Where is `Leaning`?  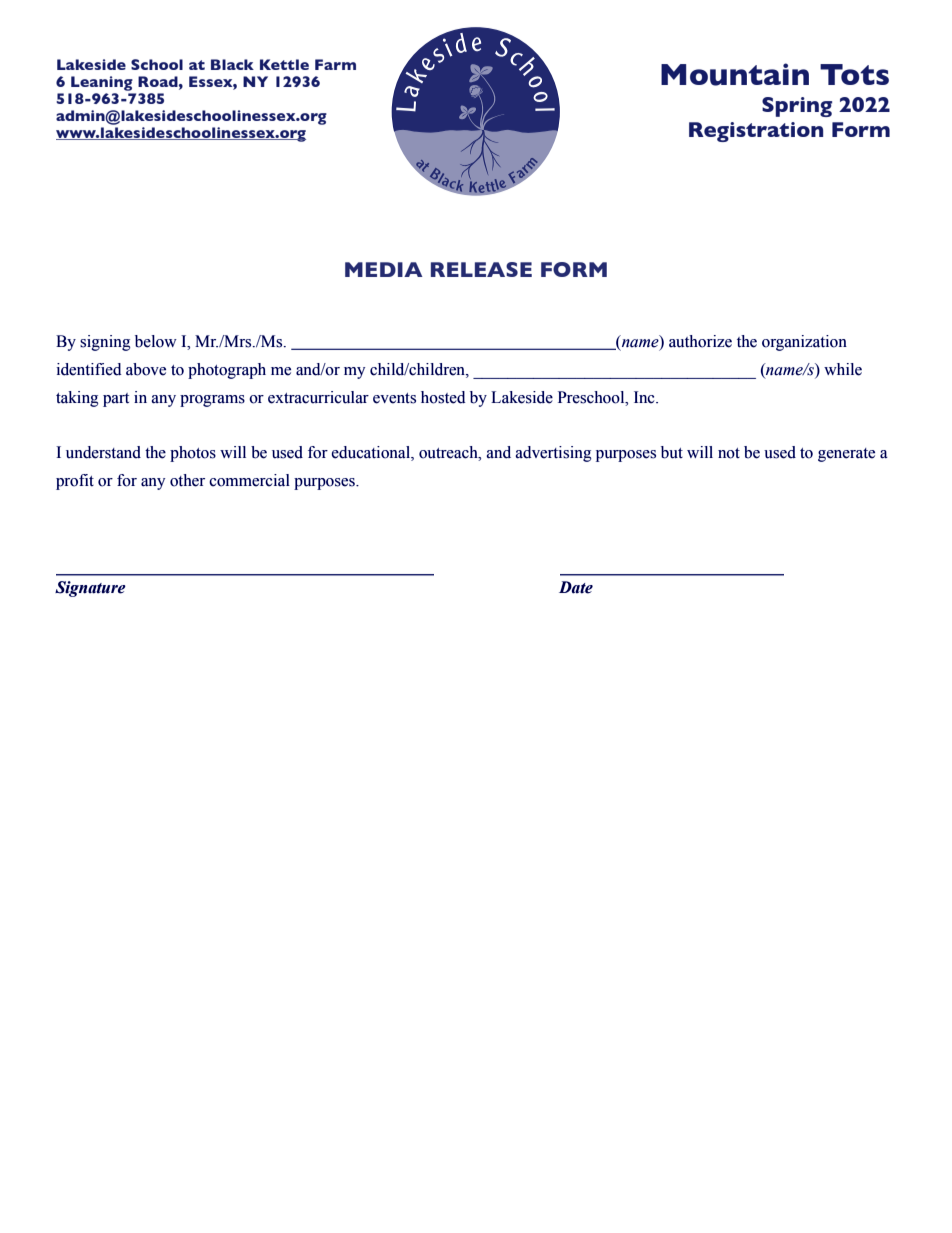
Leaning is located at coordinates (102, 83).
